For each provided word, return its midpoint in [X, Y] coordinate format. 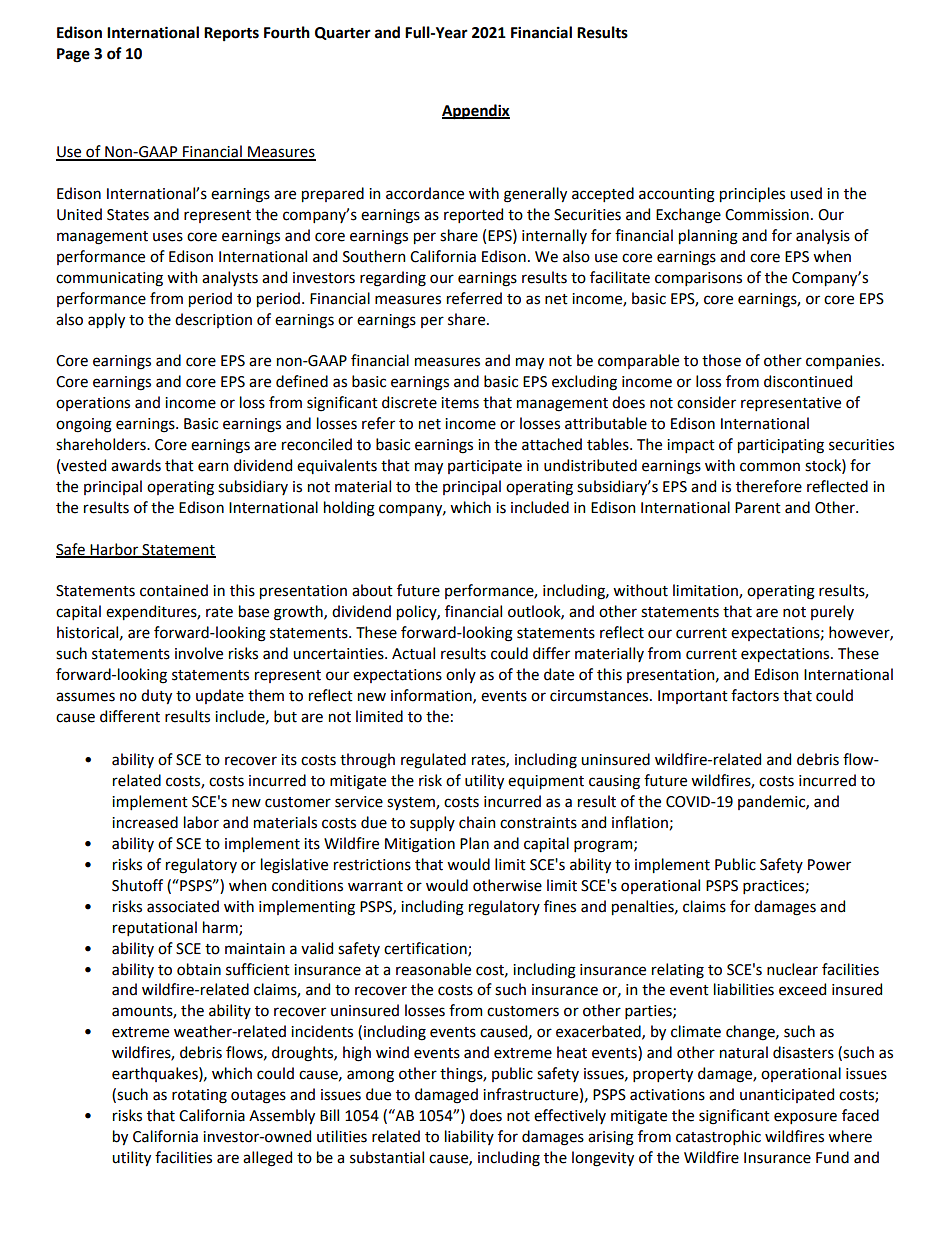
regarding [393, 279]
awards [136, 465]
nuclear [792, 969]
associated [183, 906]
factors [755, 695]
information [432, 696]
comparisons [698, 279]
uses [168, 237]
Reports [231, 34]
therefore [769, 486]
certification [426, 949]
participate [485, 467]
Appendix [476, 112]
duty [156, 696]
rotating [199, 1096]
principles [752, 194]
